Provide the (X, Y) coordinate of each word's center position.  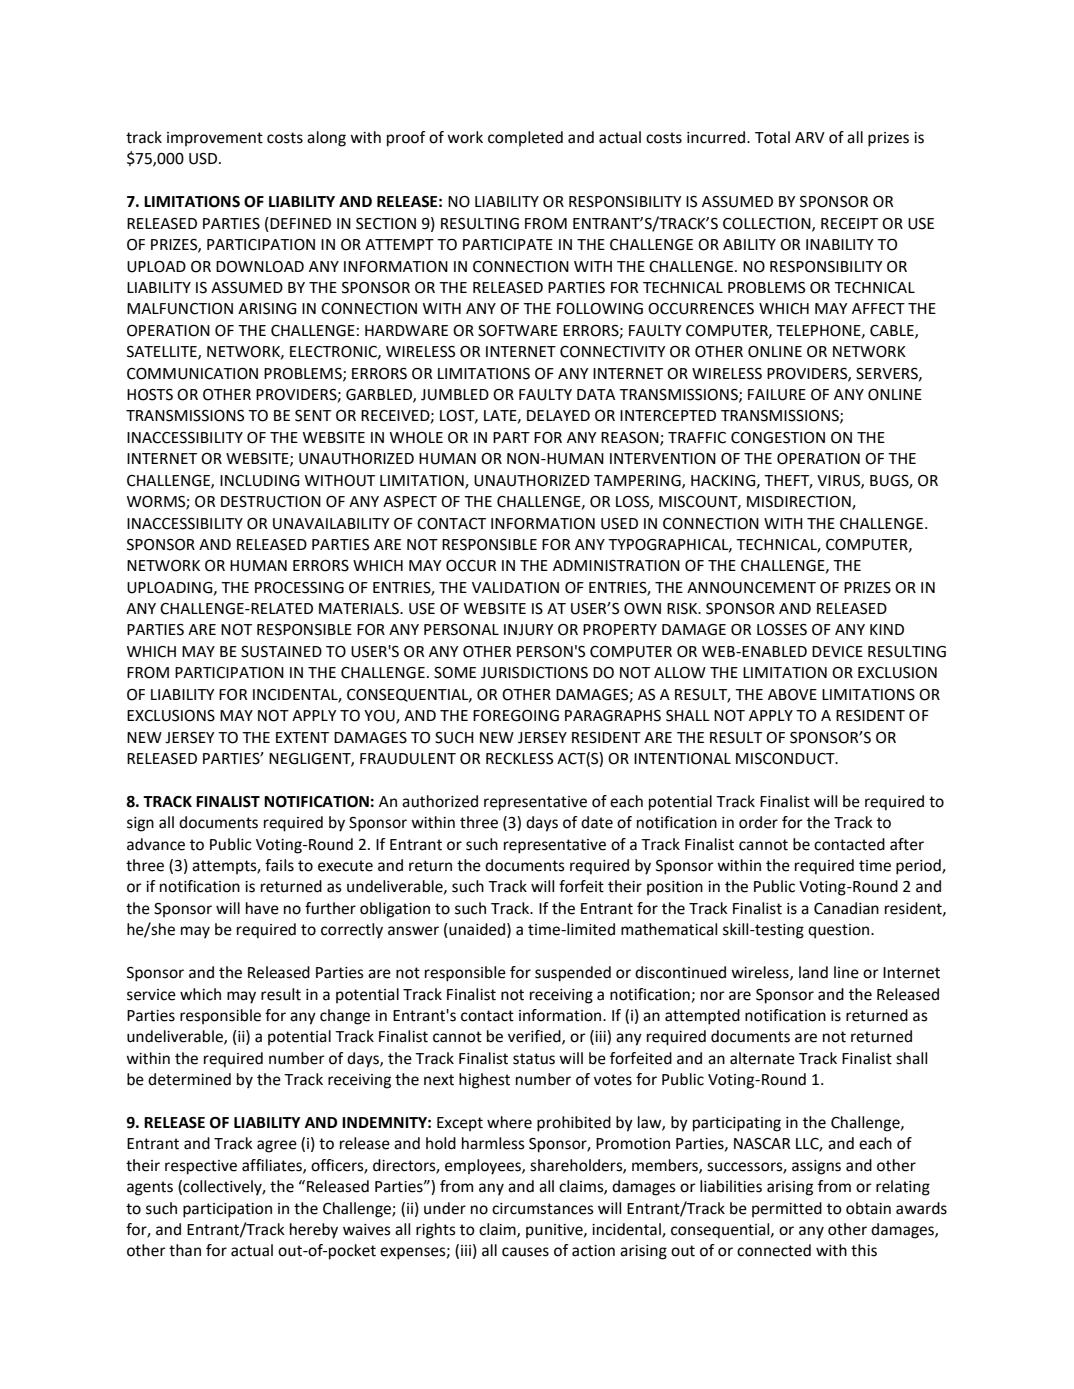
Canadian (846, 908)
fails (279, 865)
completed (525, 138)
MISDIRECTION (800, 503)
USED (619, 524)
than (185, 1250)
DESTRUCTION (271, 502)
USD (204, 159)
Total (772, 137)
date (597, 822)
